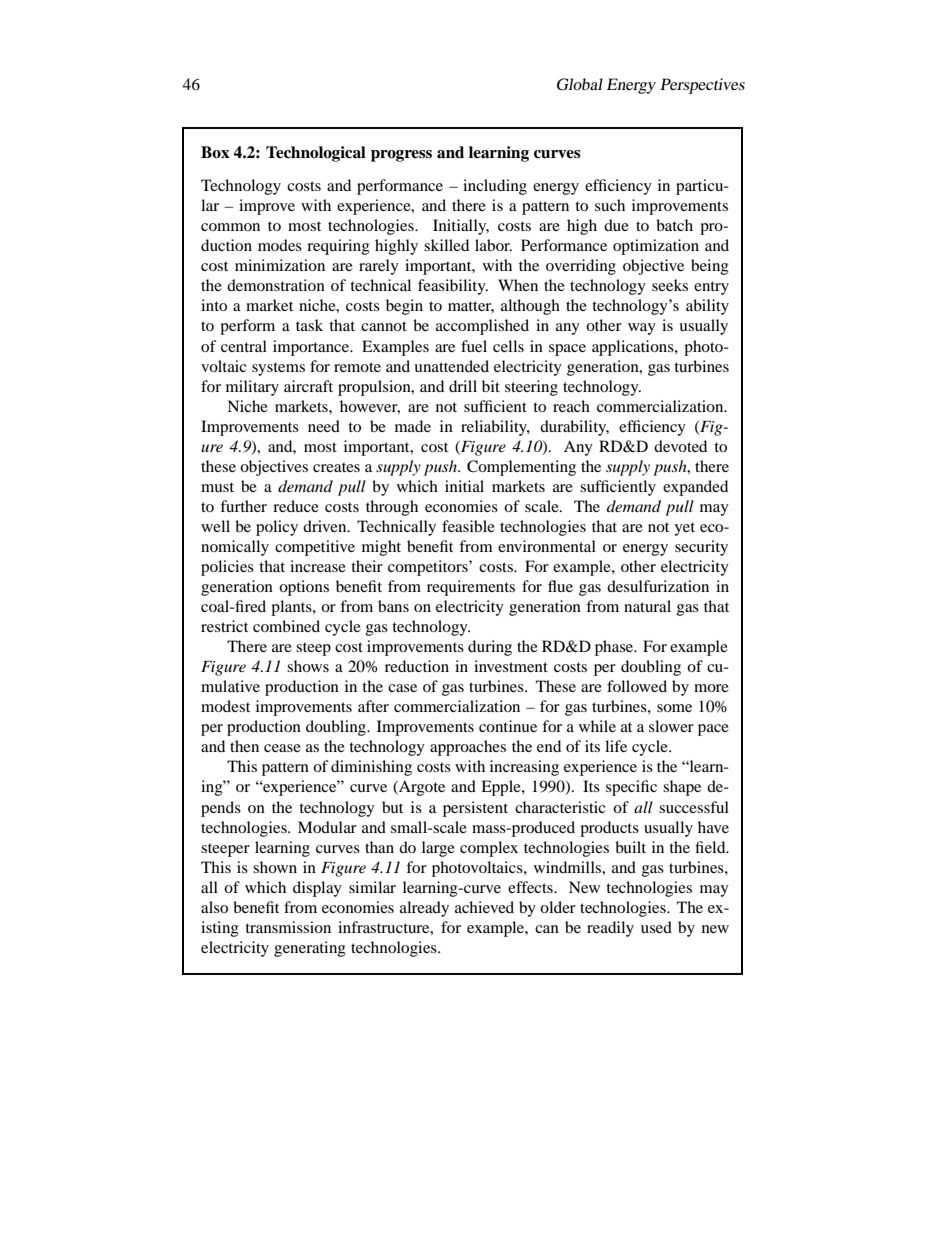 The image size is (952, 1233). What do you see at coordinates (282, 748) in the screenshot?
I see `cease` at bounding box center [282, 748].
